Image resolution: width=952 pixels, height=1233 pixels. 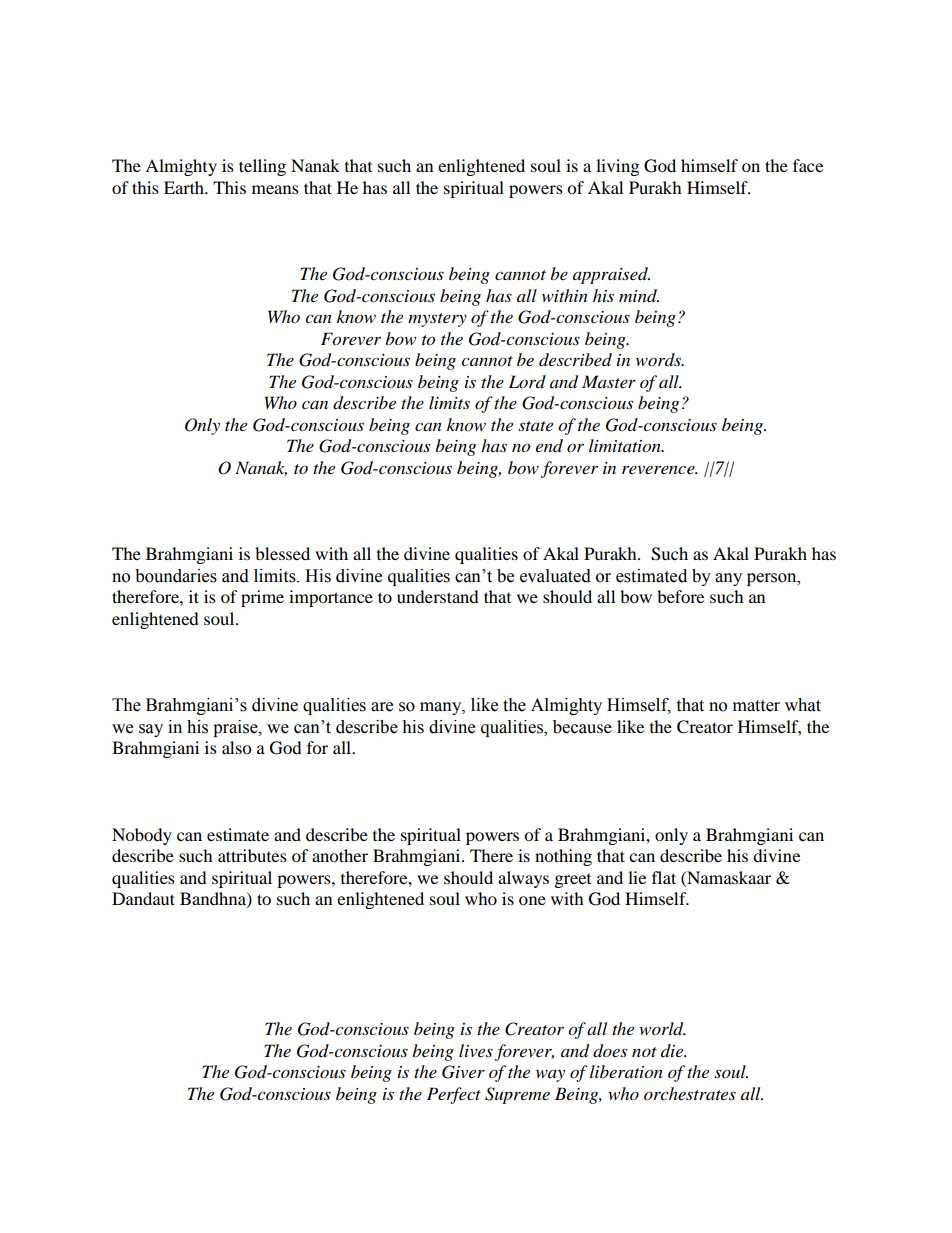 What do you see at coordinates (185, 187) in the image?
I see `Earth` at bounding box center [185, 187].
